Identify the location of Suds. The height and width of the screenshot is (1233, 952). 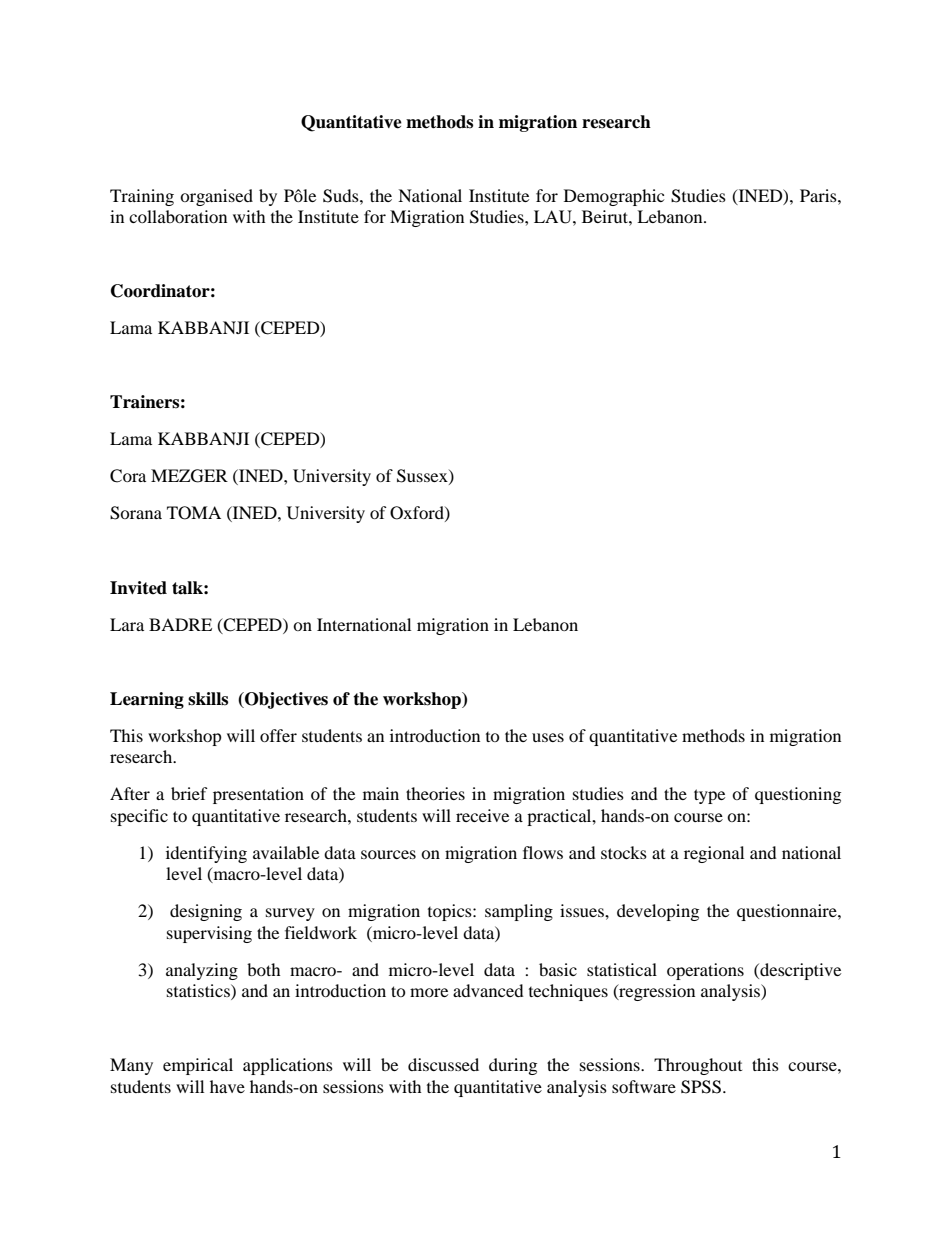
(342, 196).
